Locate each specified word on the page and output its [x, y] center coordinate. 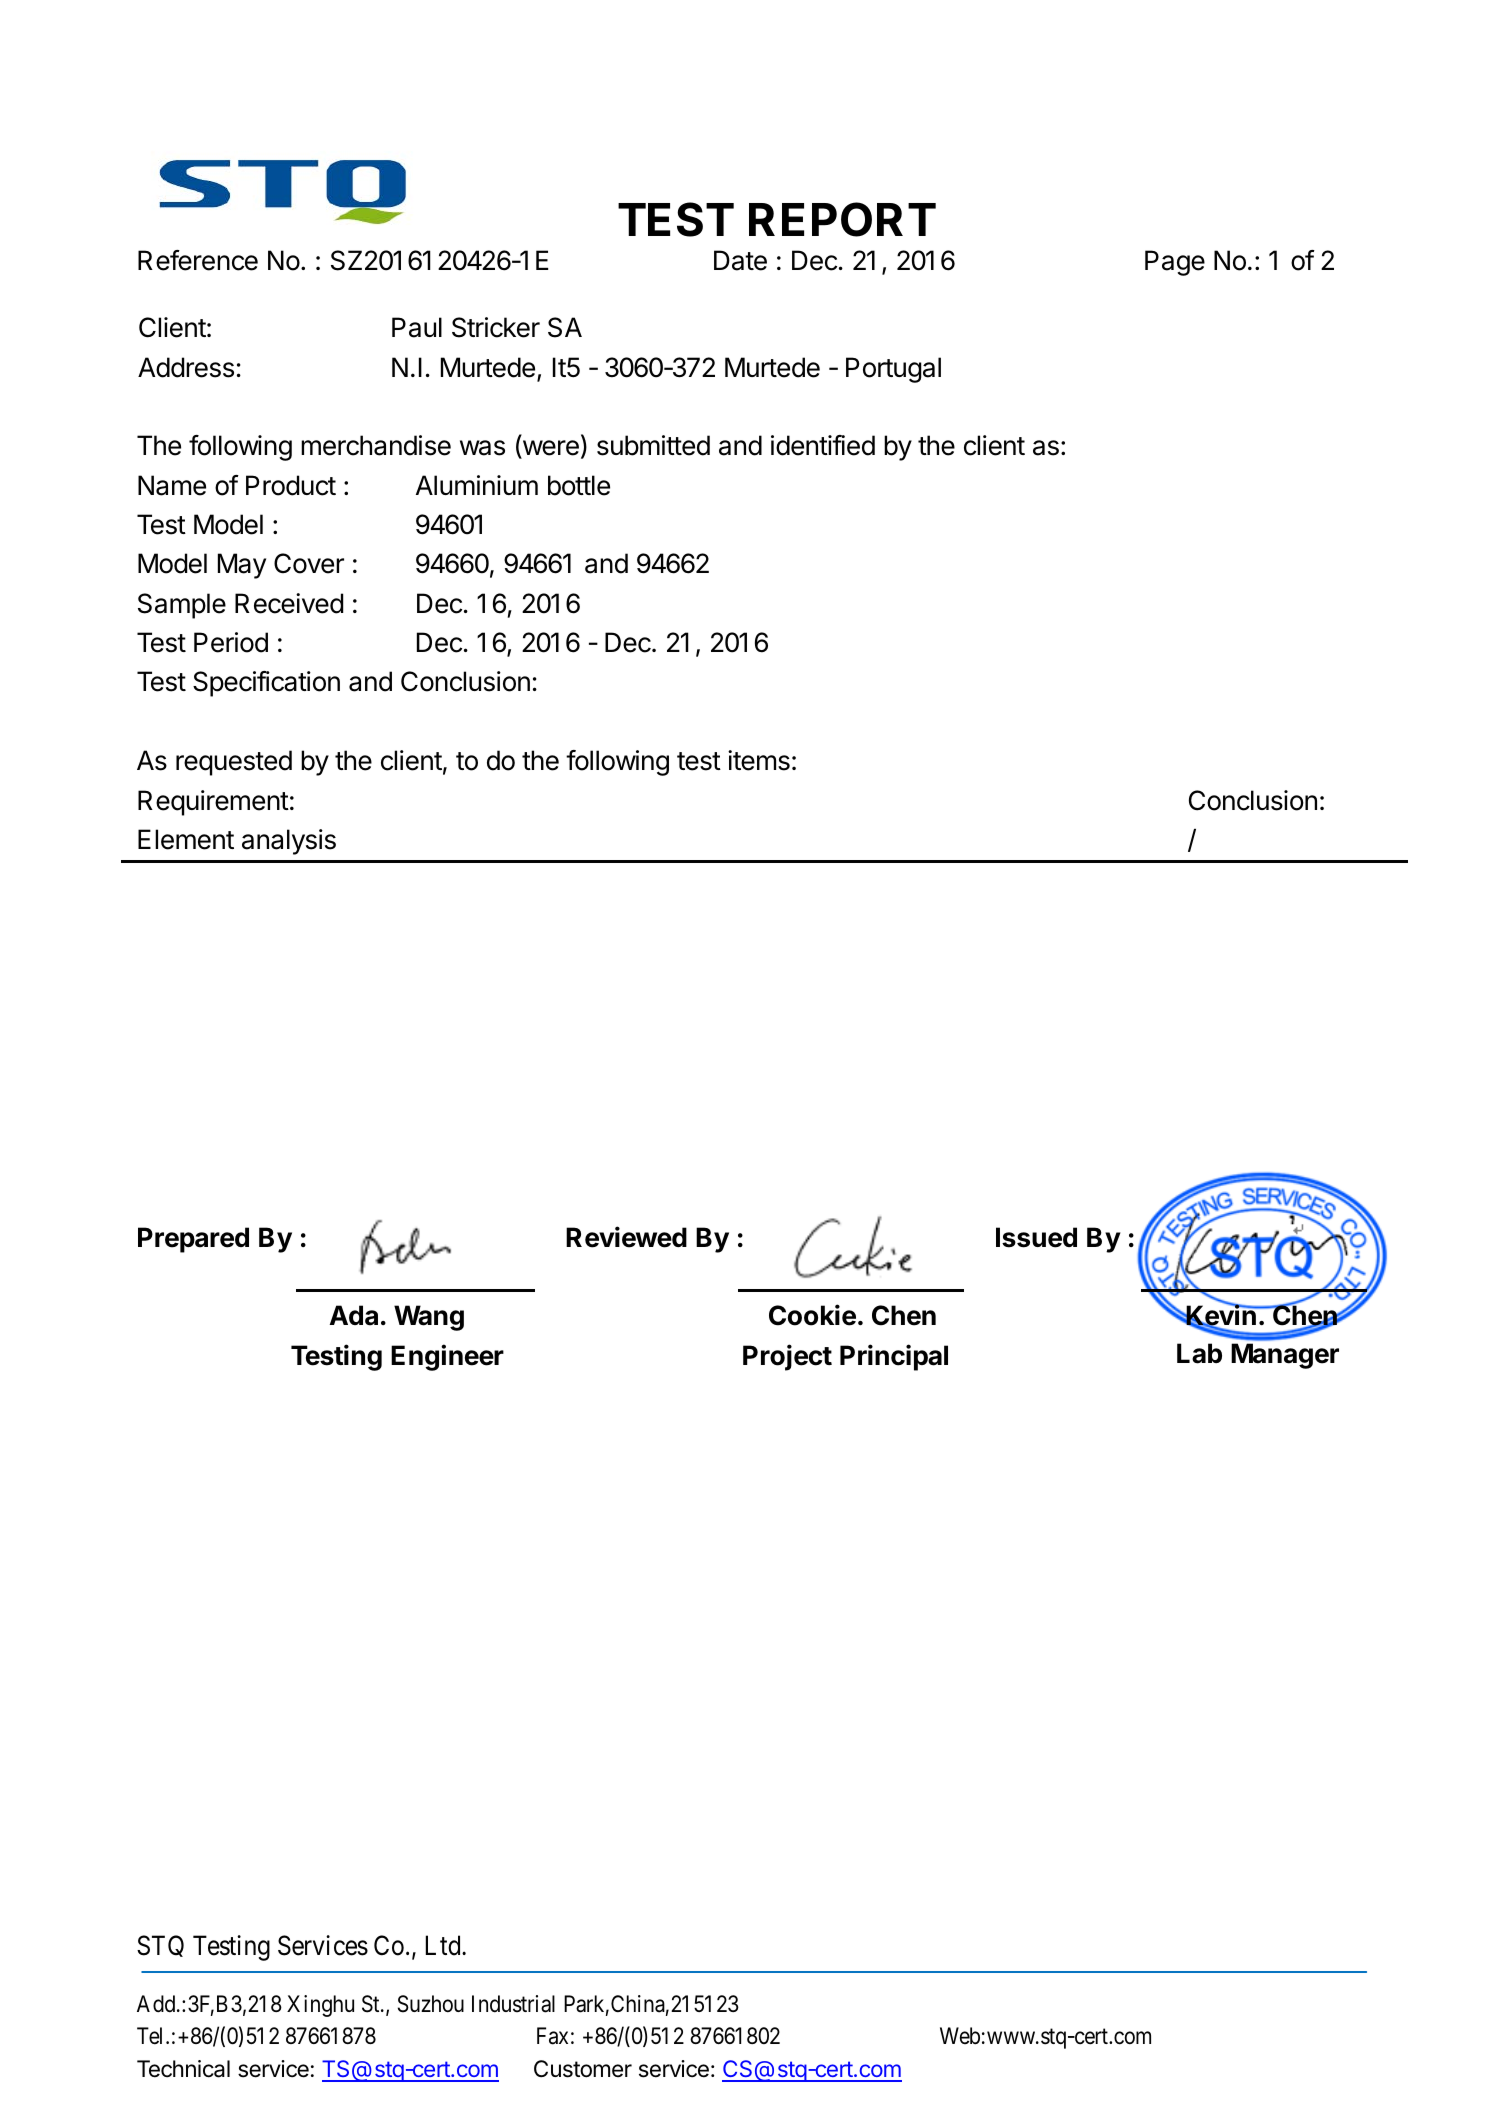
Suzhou [431, 2004]
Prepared [193, 1240]
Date [740, 260]
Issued [1036, 1237]
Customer [583, 2069]
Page [1175, 263]
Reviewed [626, 1237]
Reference [198, 260]
